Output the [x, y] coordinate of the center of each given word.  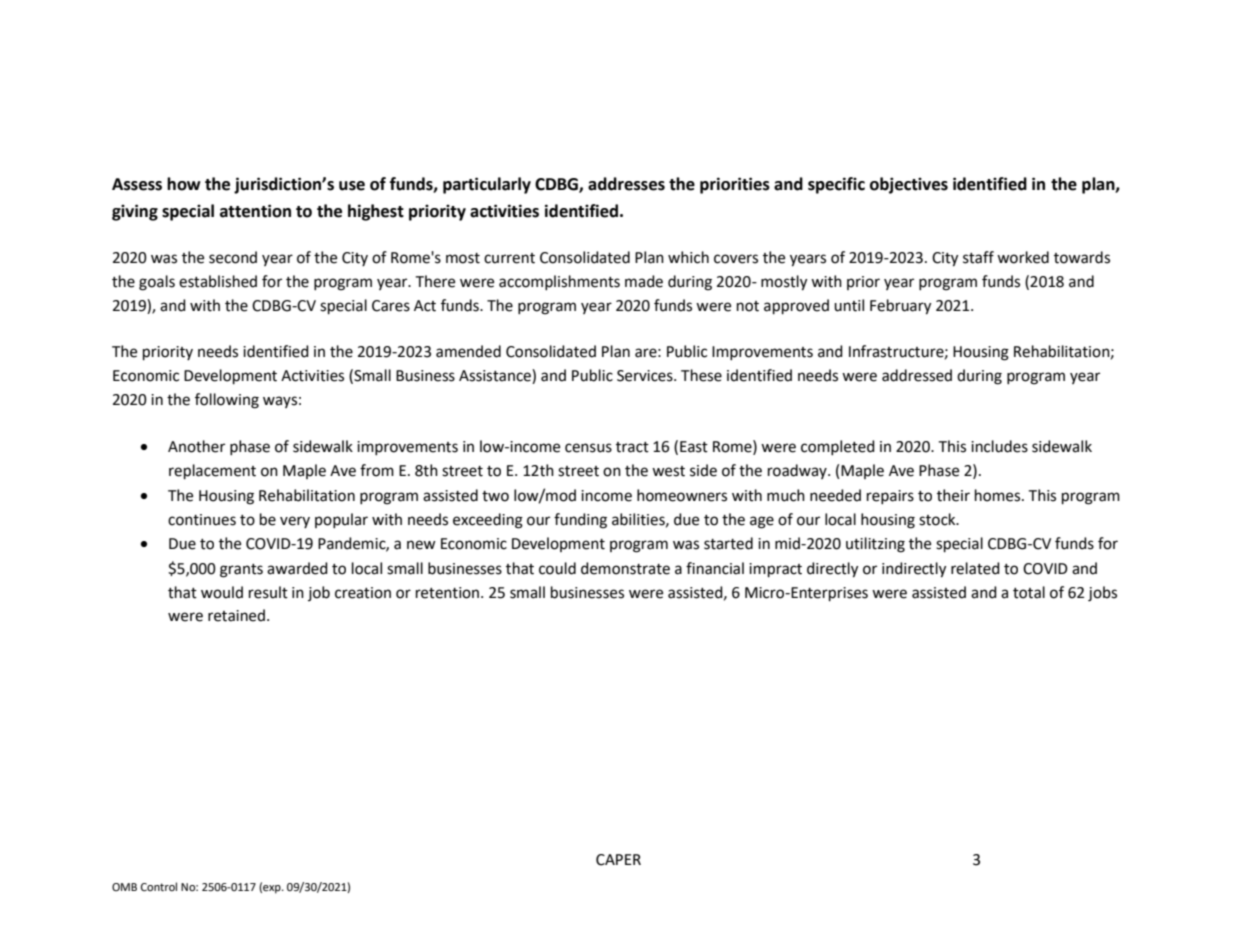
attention [255, 211]
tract [632, 447]
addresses [626, 184]
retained [236, 615]
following [227, 401]
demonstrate [625, 568]
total [1029, 592]
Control [159, 886]
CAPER [618, 860]
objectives [909, 185]
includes [999, 446]
